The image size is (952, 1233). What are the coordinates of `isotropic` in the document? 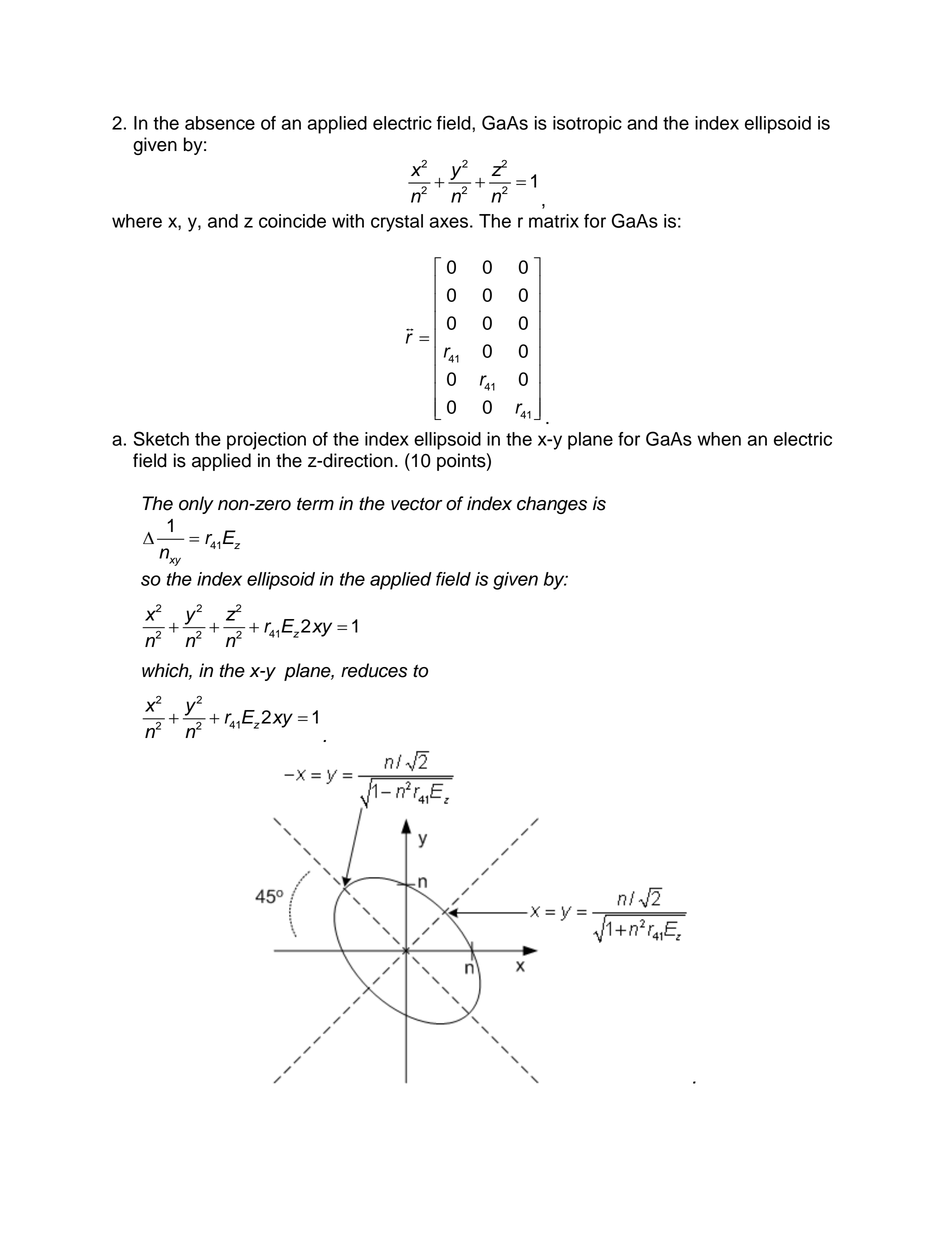 It's located at (587, 125).
